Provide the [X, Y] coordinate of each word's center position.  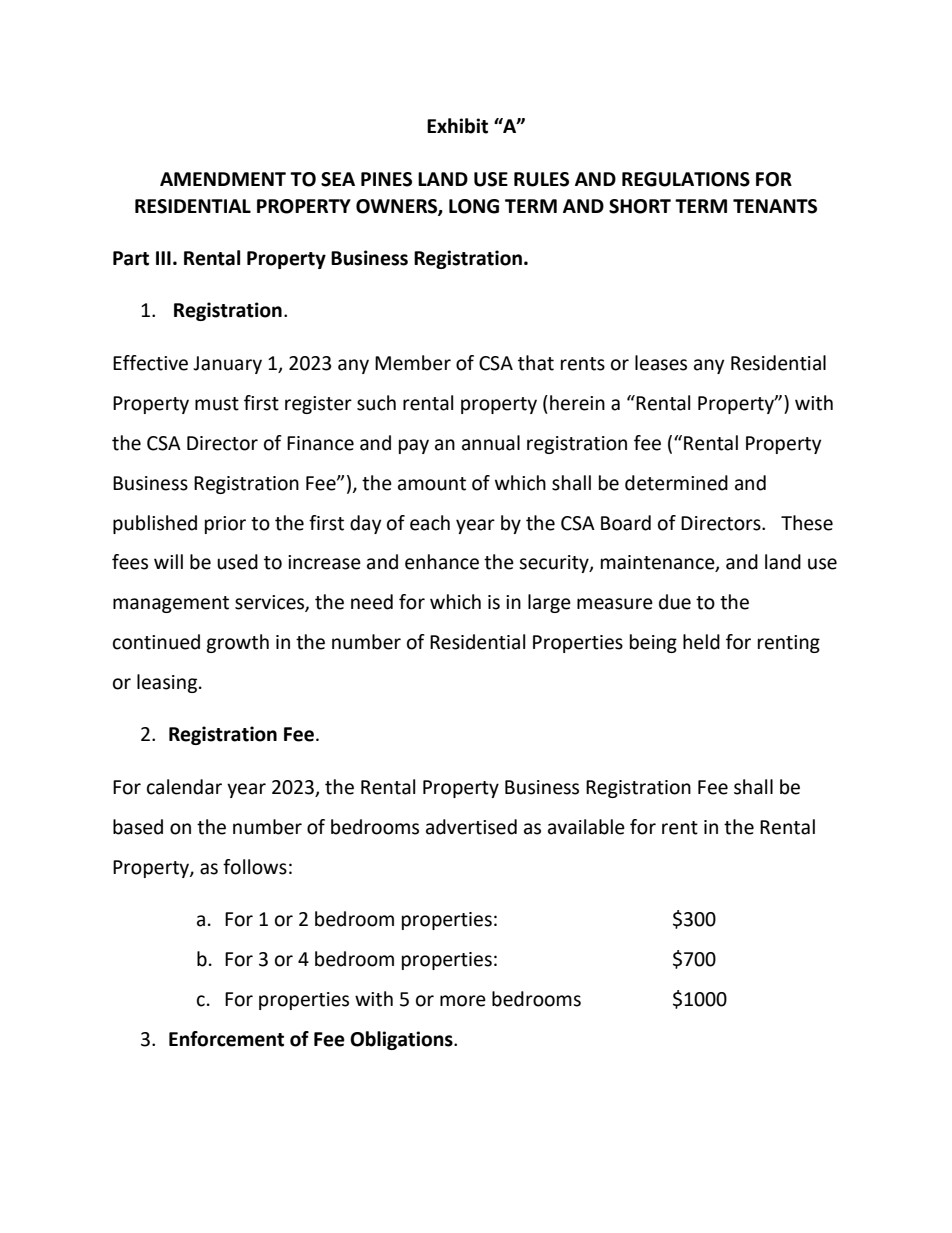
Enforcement [226, 1039]
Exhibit [457, 126]
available [586, 827]
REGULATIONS [686, 179]
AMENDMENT [223, 179]
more [463, 1001]
